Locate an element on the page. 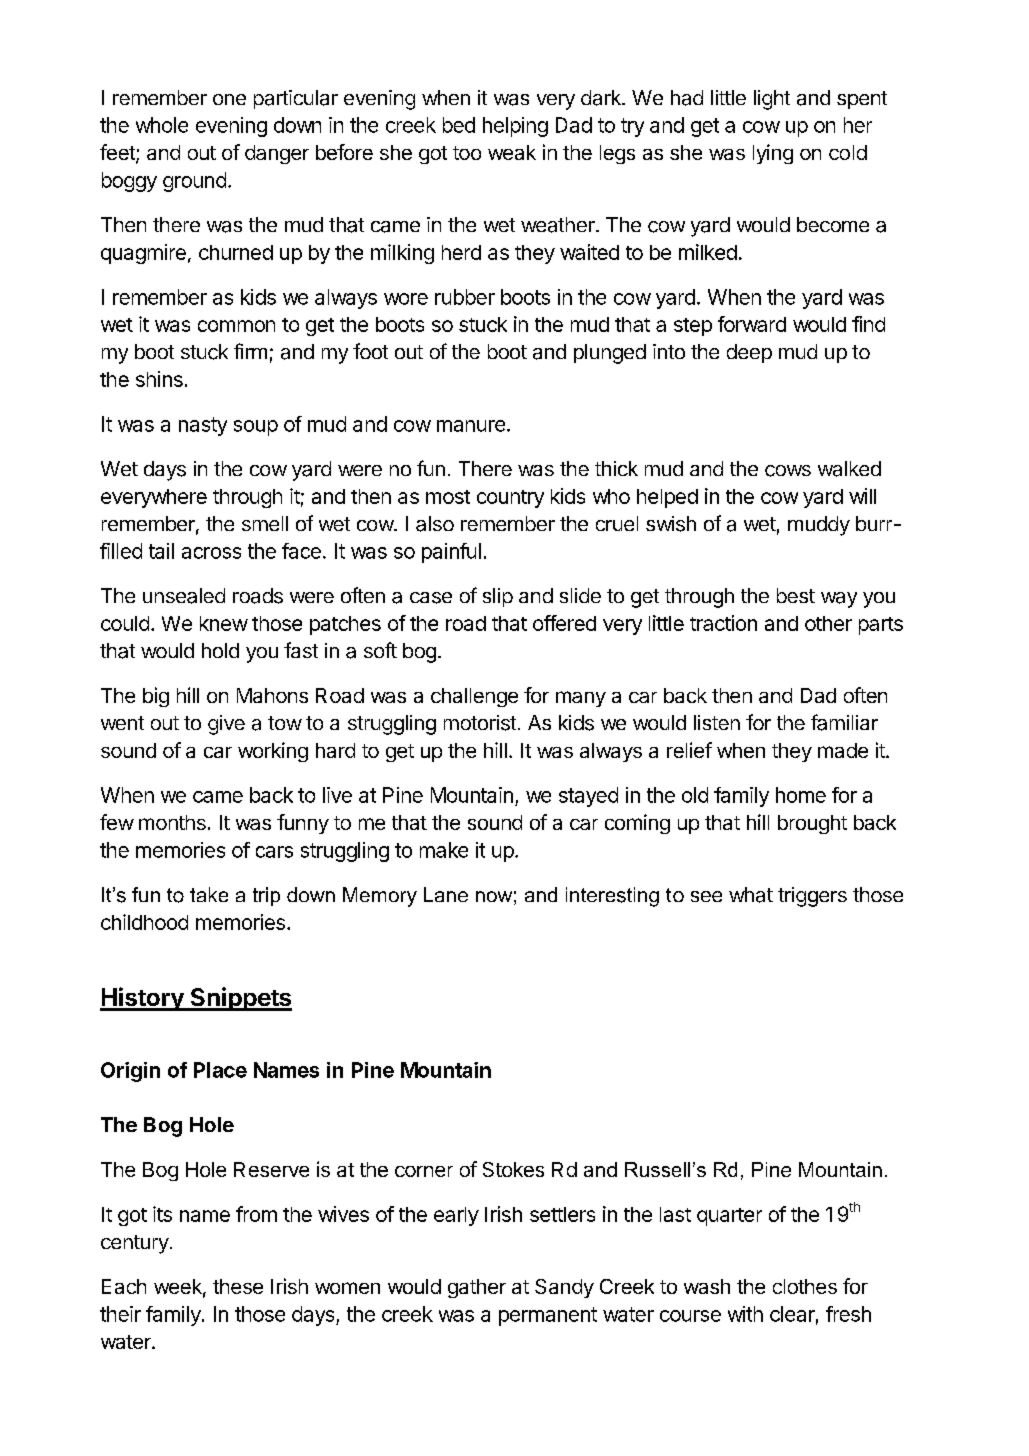  these is located at coordinates (238, 1286).
